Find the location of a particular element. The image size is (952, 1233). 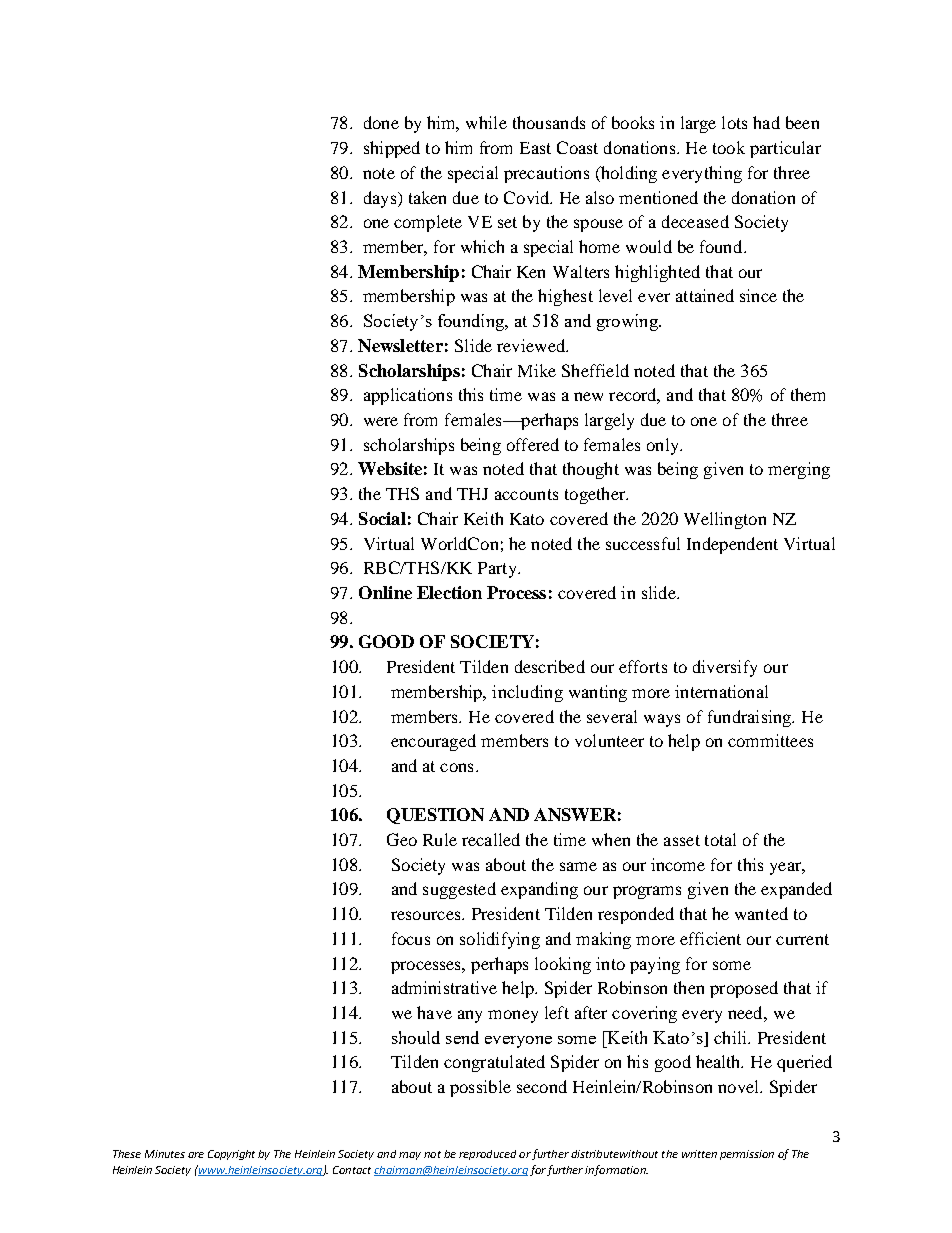

Geo is located at coordinates (402, 839).
